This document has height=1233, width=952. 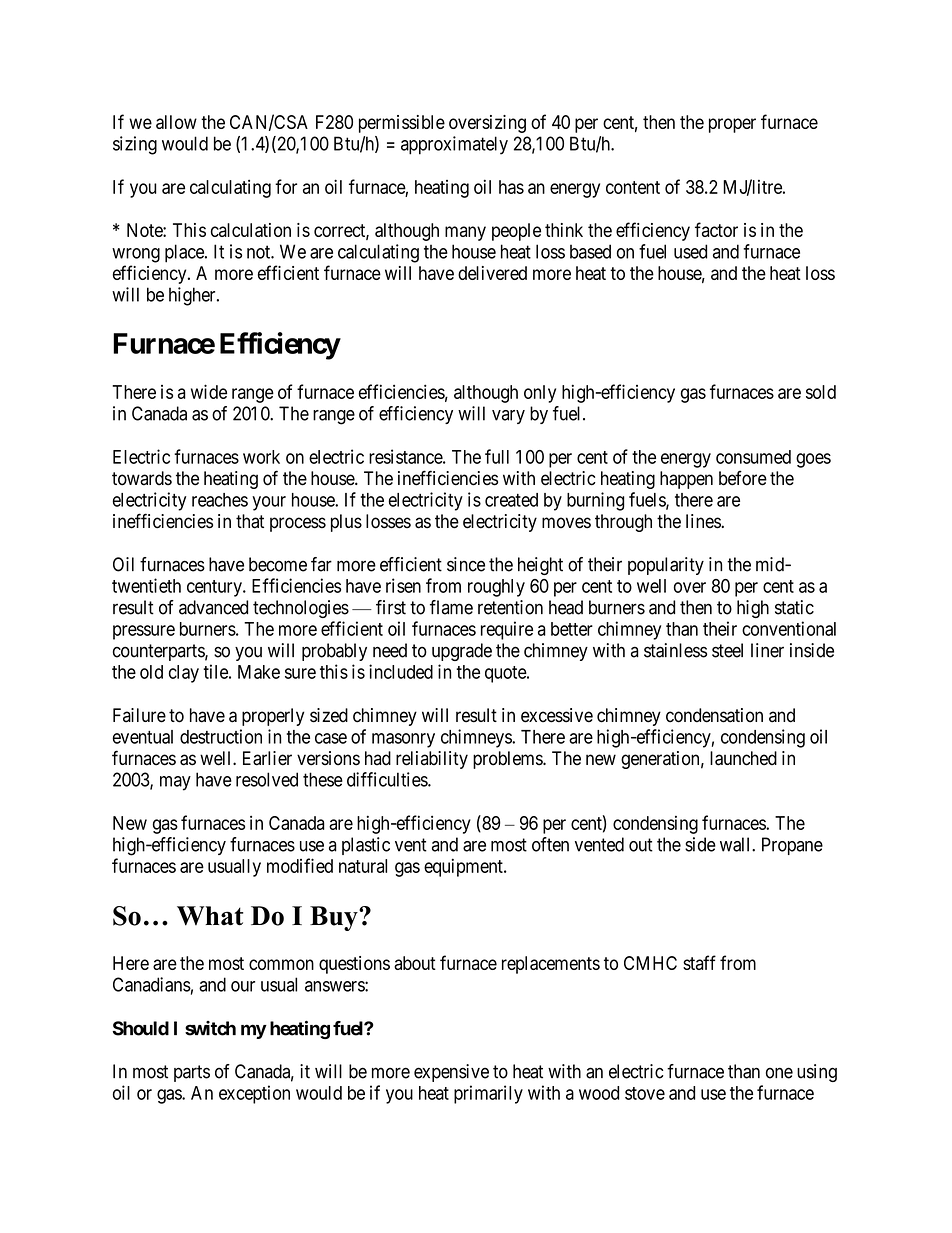 What do you see at coordinates (451, 1073) in the document?
I see `expensive` at bounding box center [451, 1073].
